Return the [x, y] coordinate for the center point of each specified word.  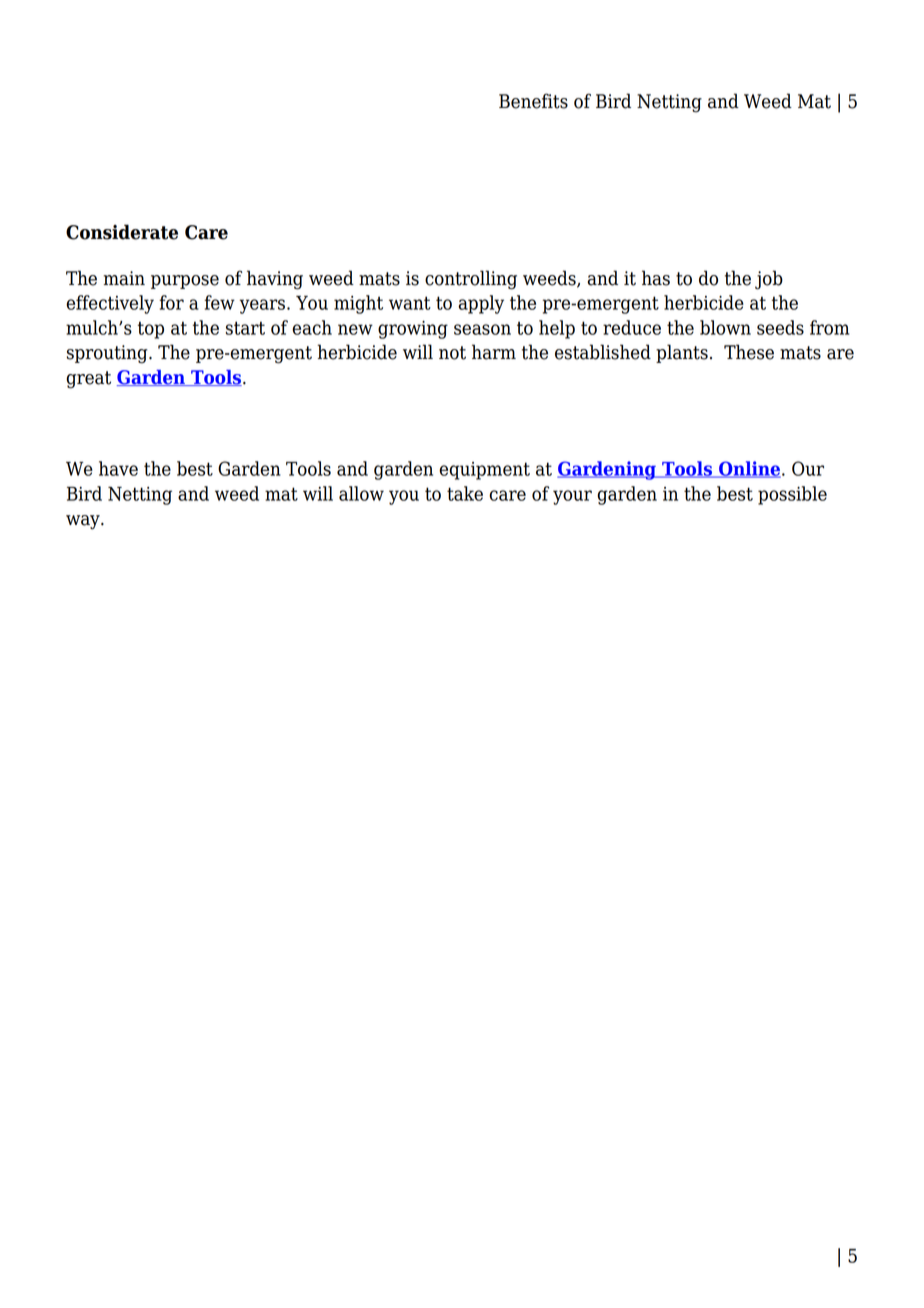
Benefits [533, 101]
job [769, 280]
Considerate [122, 232]
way [84, 522]
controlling [471, 280]
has [656, 278]
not [452, 353]
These [749, 352]
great [88, 380]
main [124, 278]
